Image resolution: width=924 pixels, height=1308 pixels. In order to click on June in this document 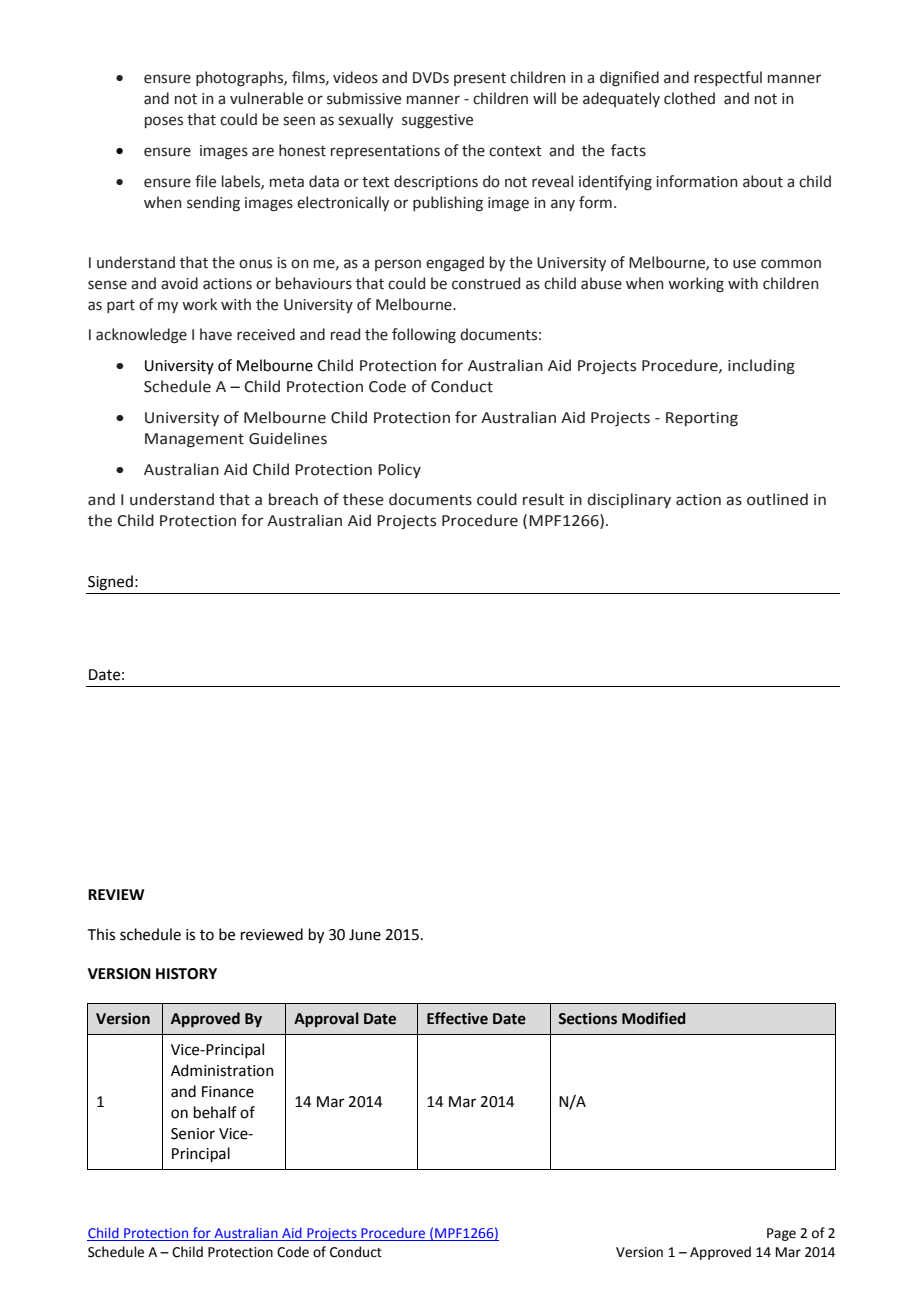, I will do `click(365, 935)`.
